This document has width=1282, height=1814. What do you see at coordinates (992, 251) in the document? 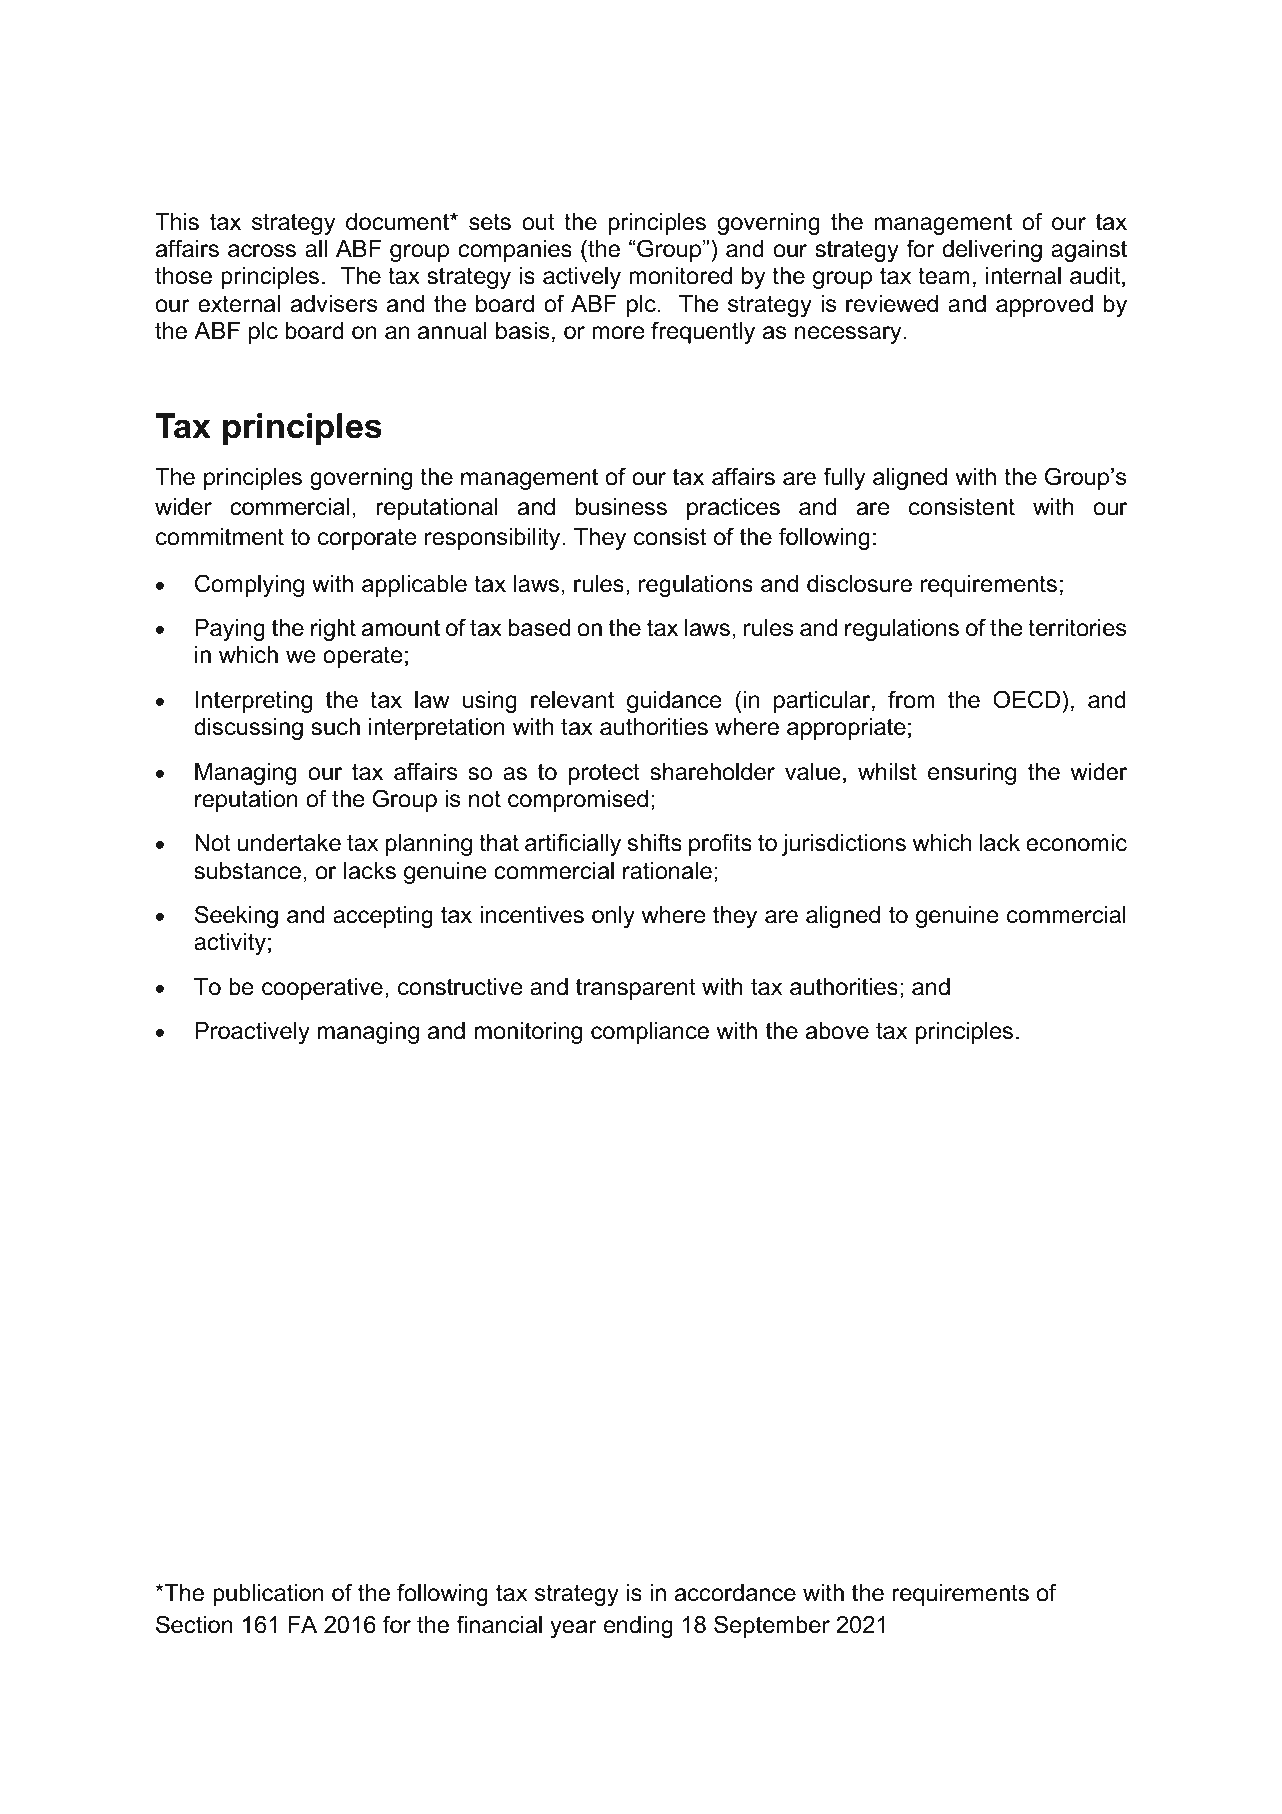
I see `delivering` at bounding box center [992, 251].
